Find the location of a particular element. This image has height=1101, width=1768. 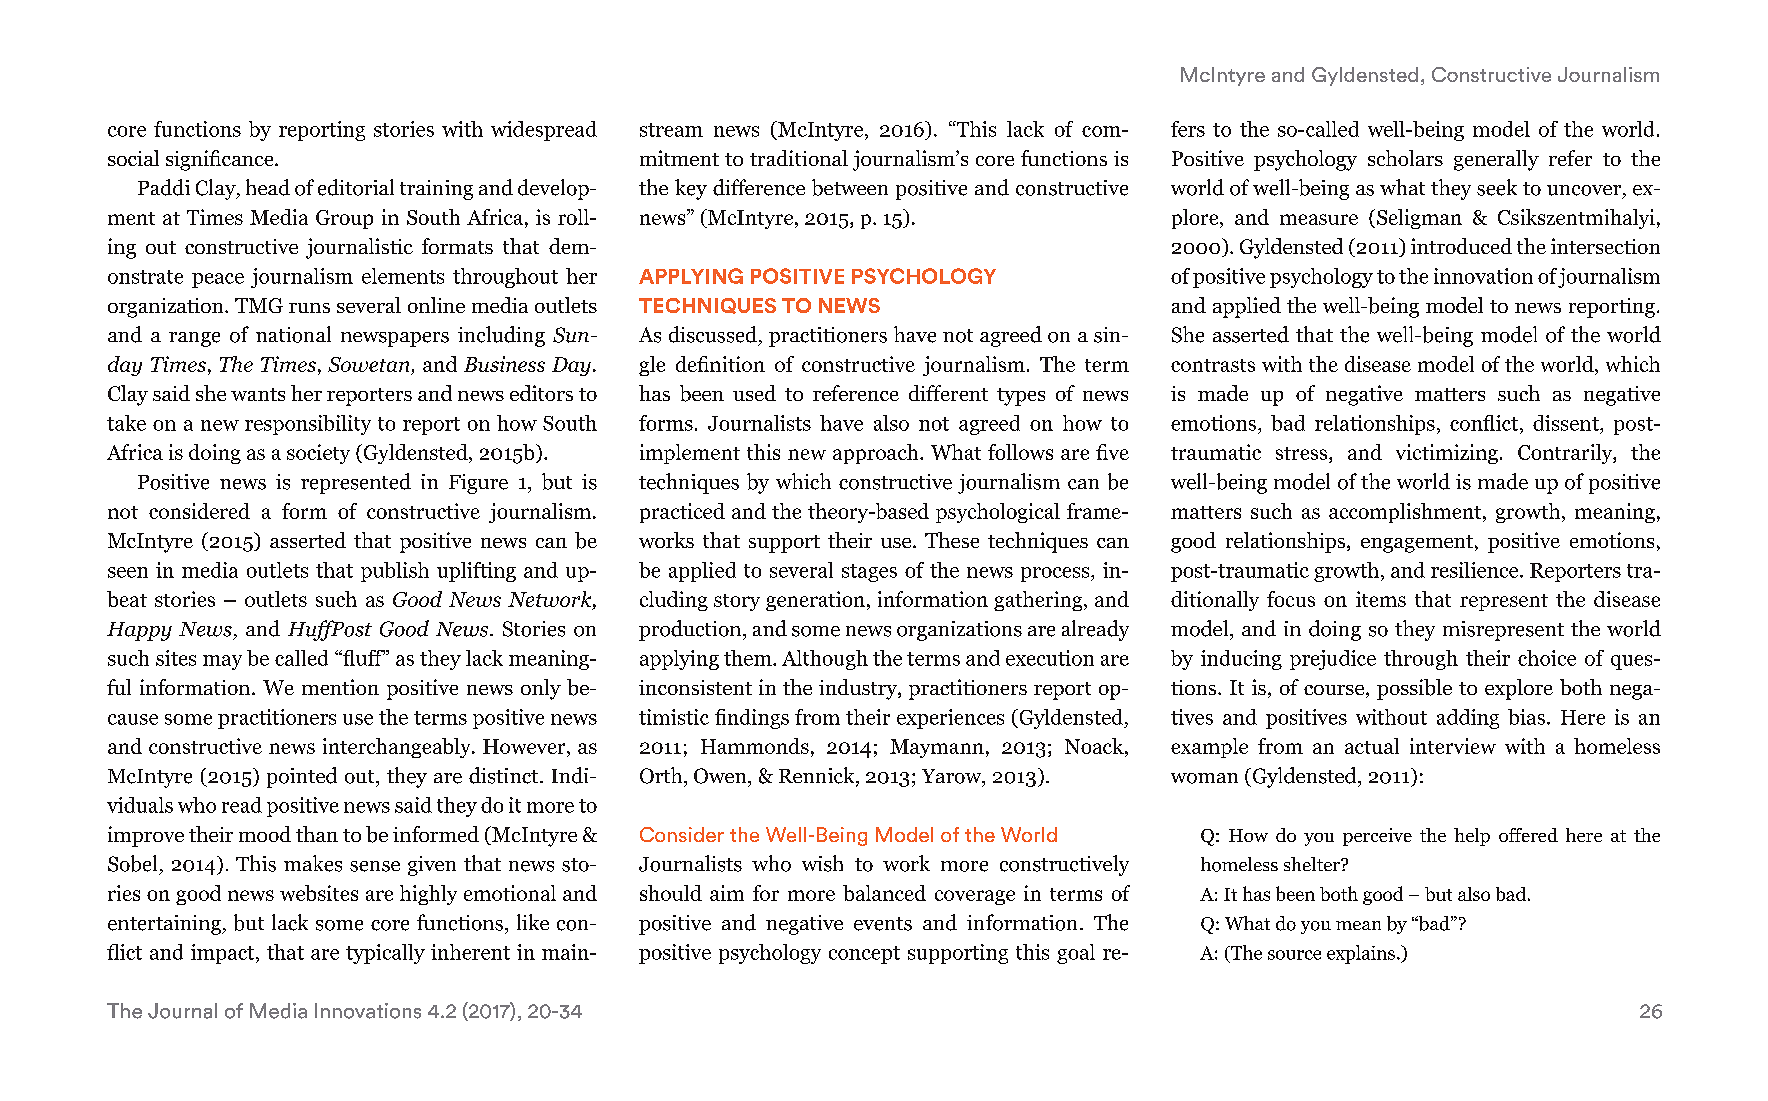

possible is located at coordinates (1414, 689).
